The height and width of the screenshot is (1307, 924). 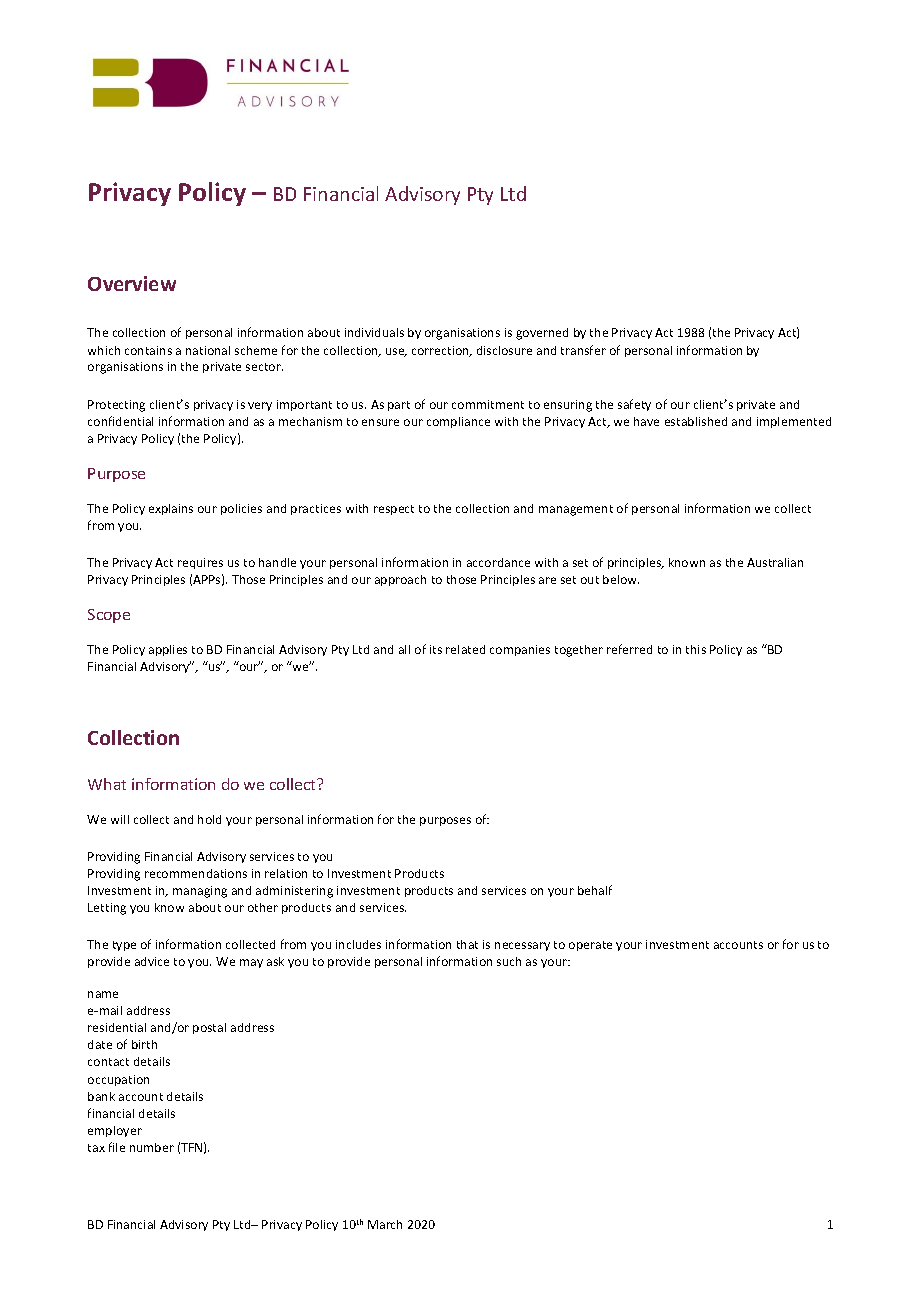 What do you see at coordinates (171, 509) in the screenshot?
I see `explains` at bounding box center [171, 509].
